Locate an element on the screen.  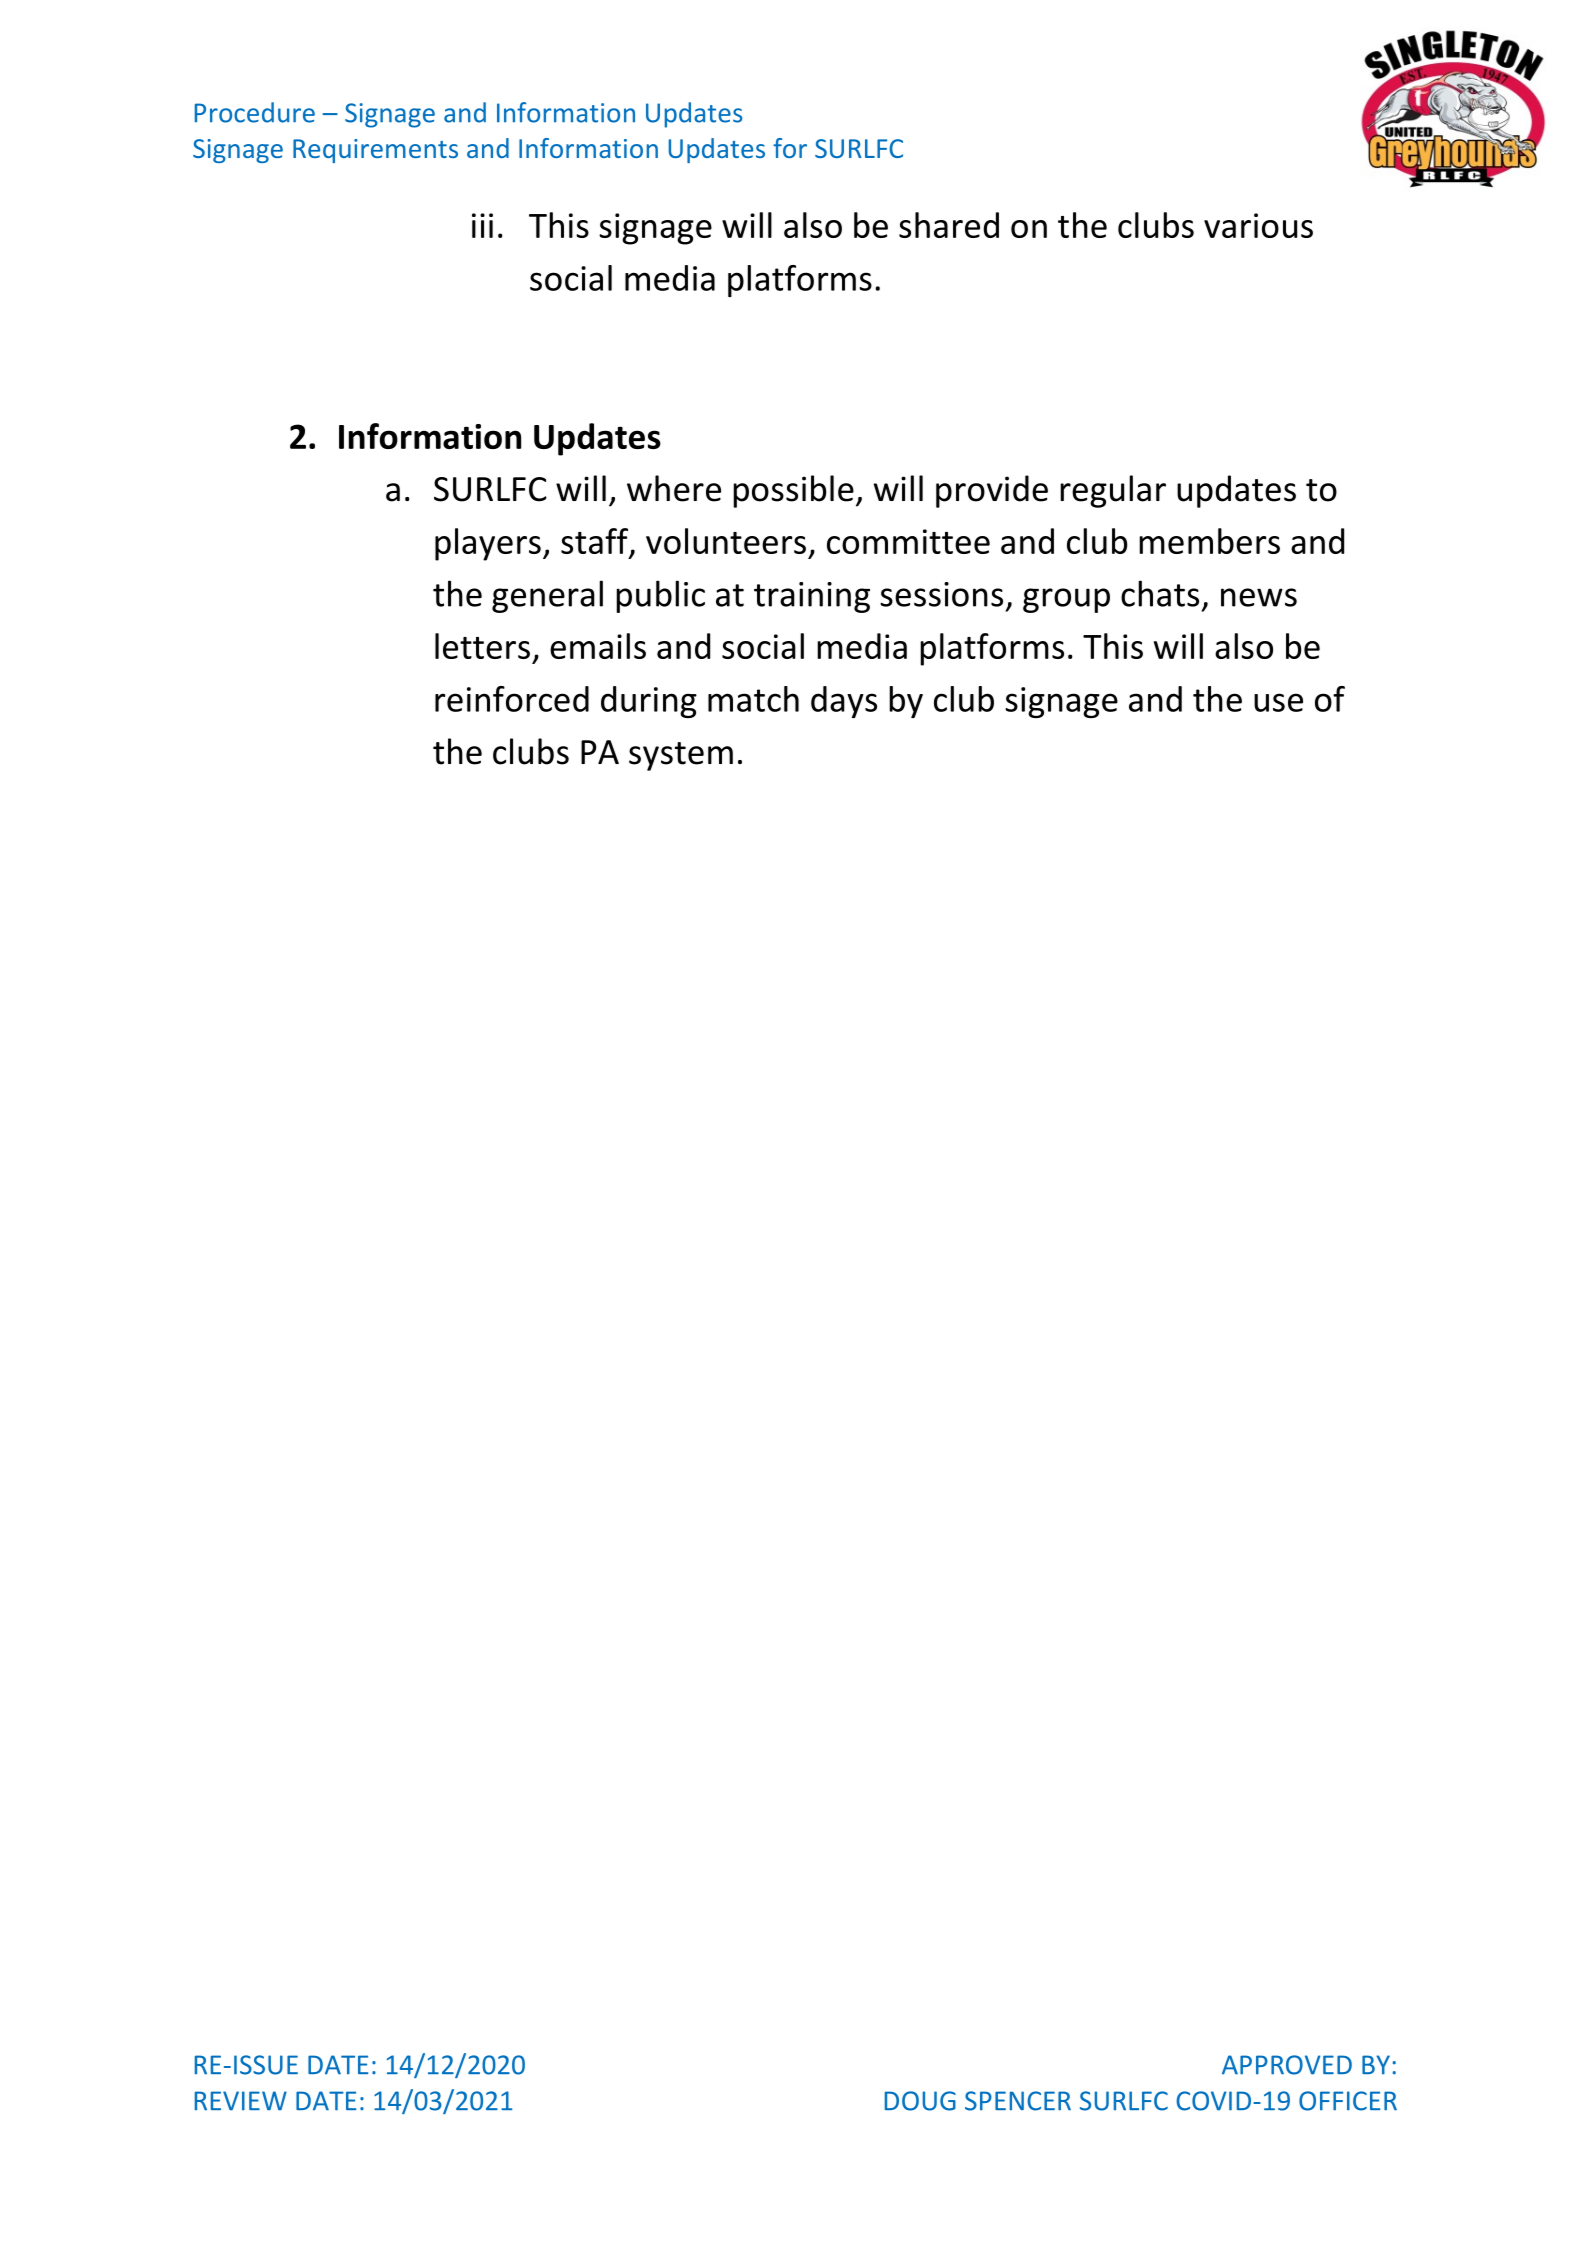
REVIEW is located at coordinates (241, 2101).
